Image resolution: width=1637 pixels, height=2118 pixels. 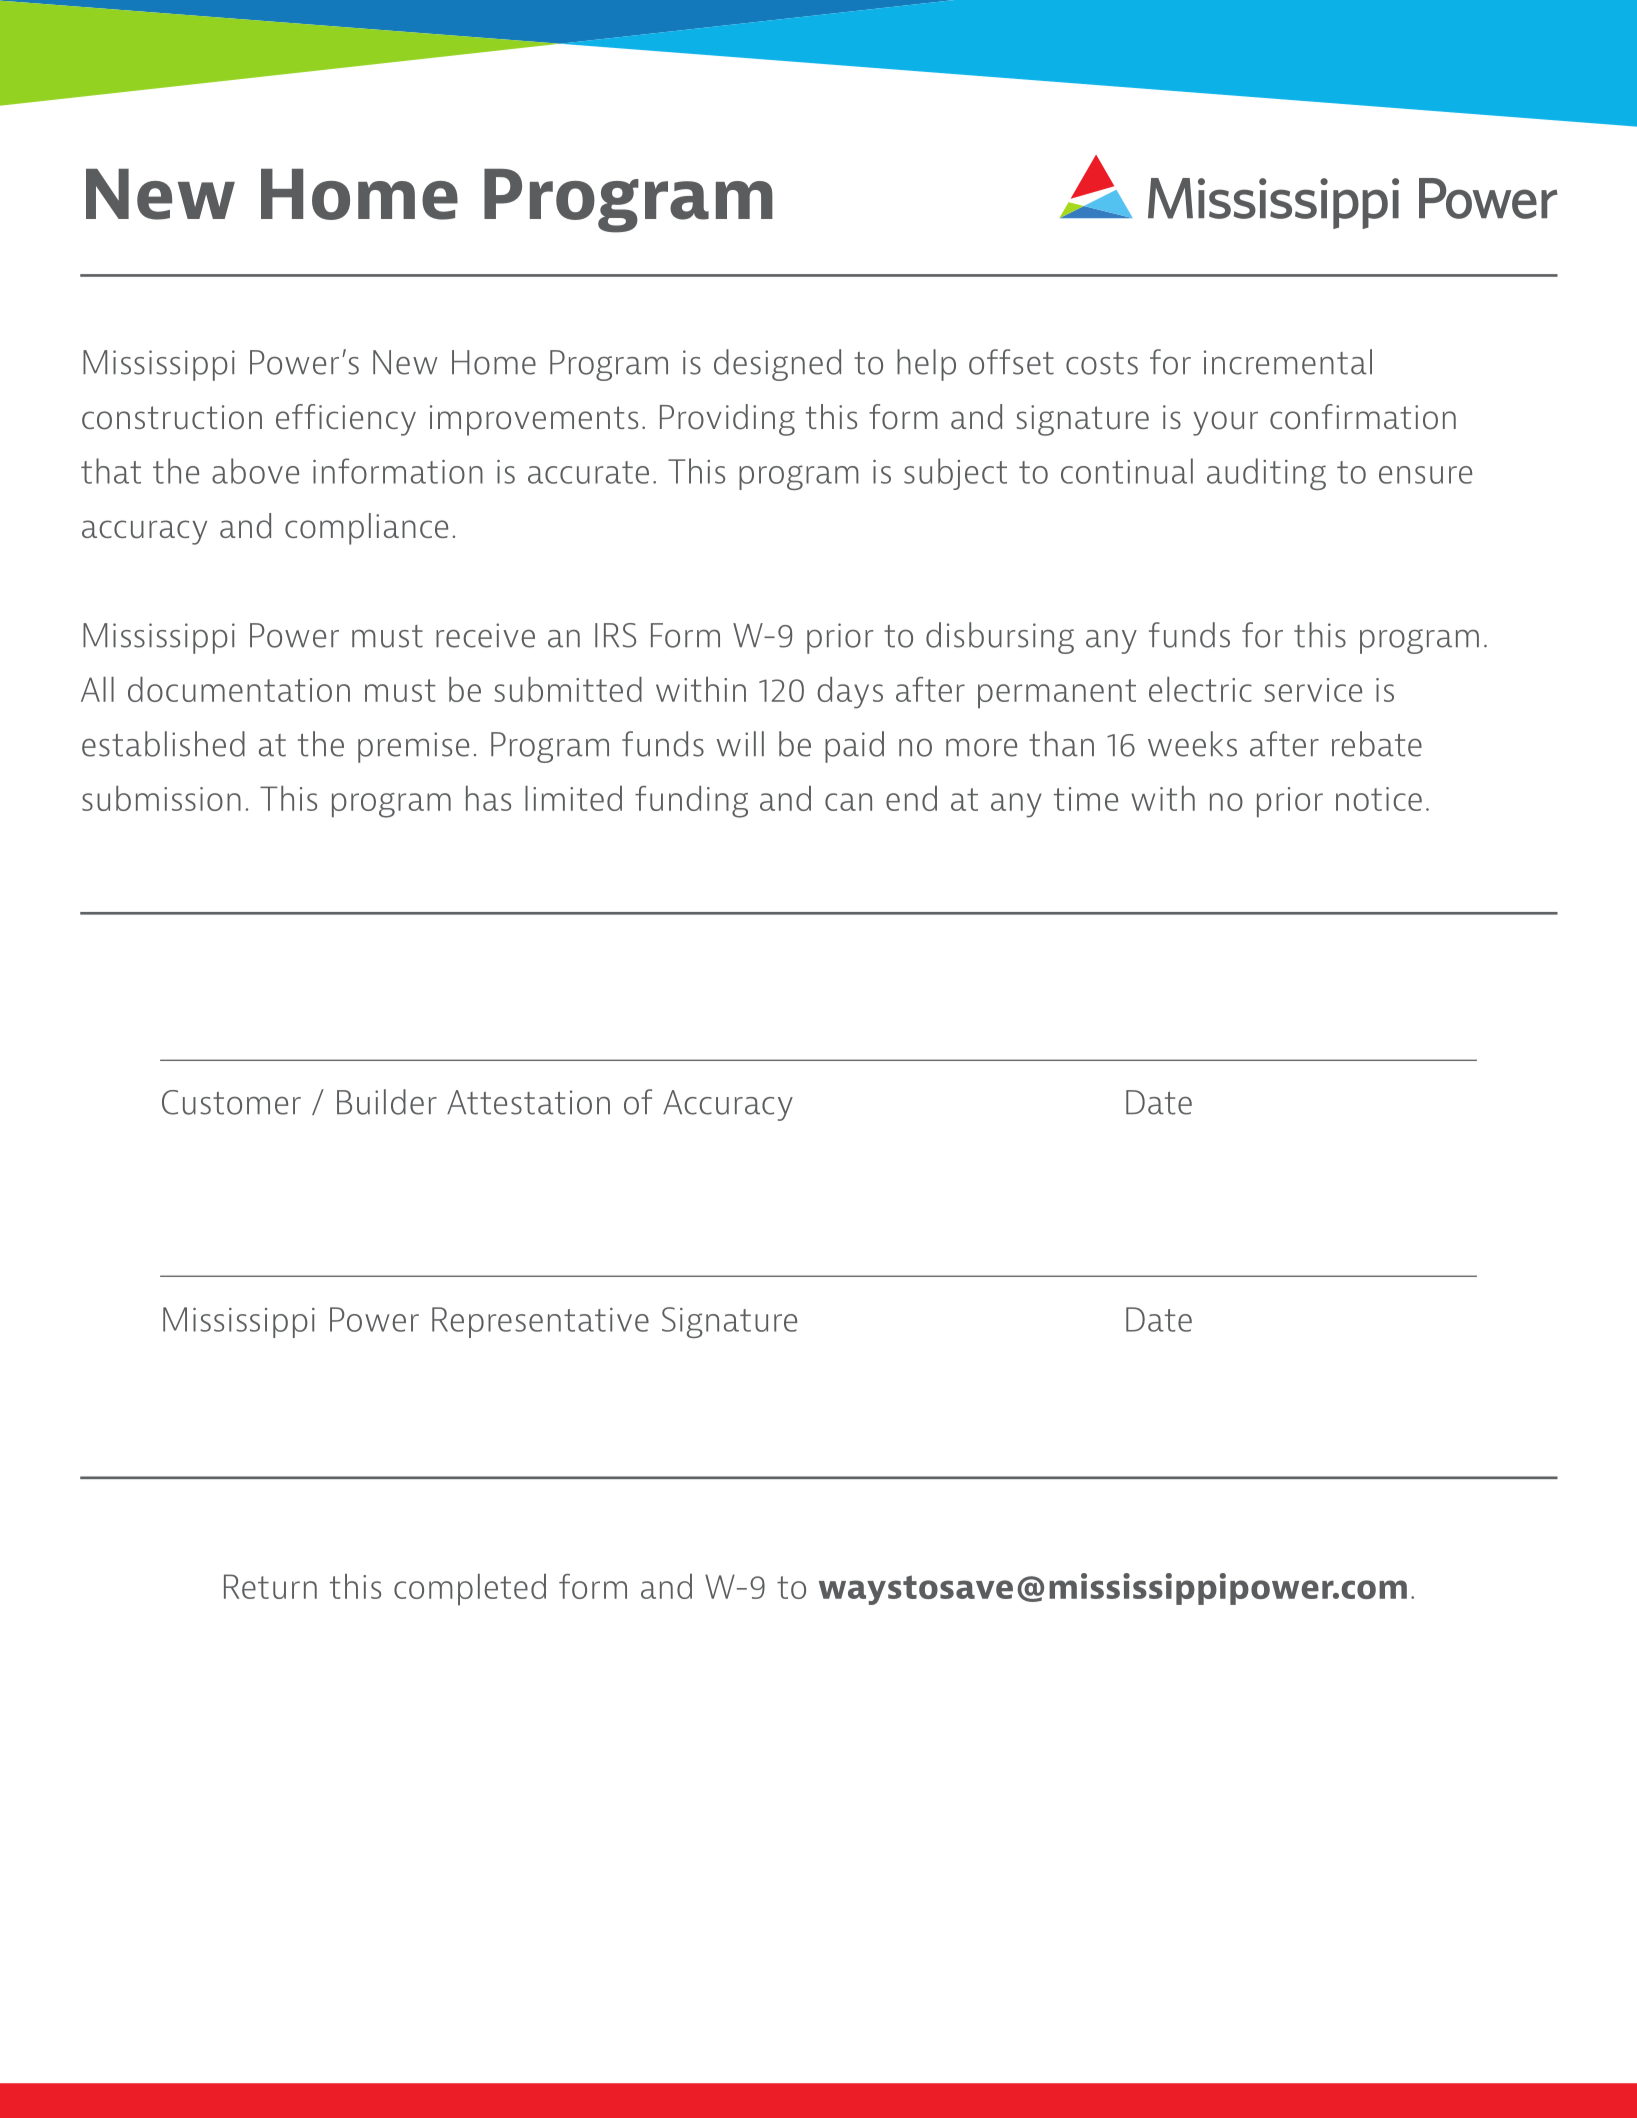 What do you see at coordinates (540, 1322) in the screenshot?
I see `Representative` at bounding box center [540, 1322].
